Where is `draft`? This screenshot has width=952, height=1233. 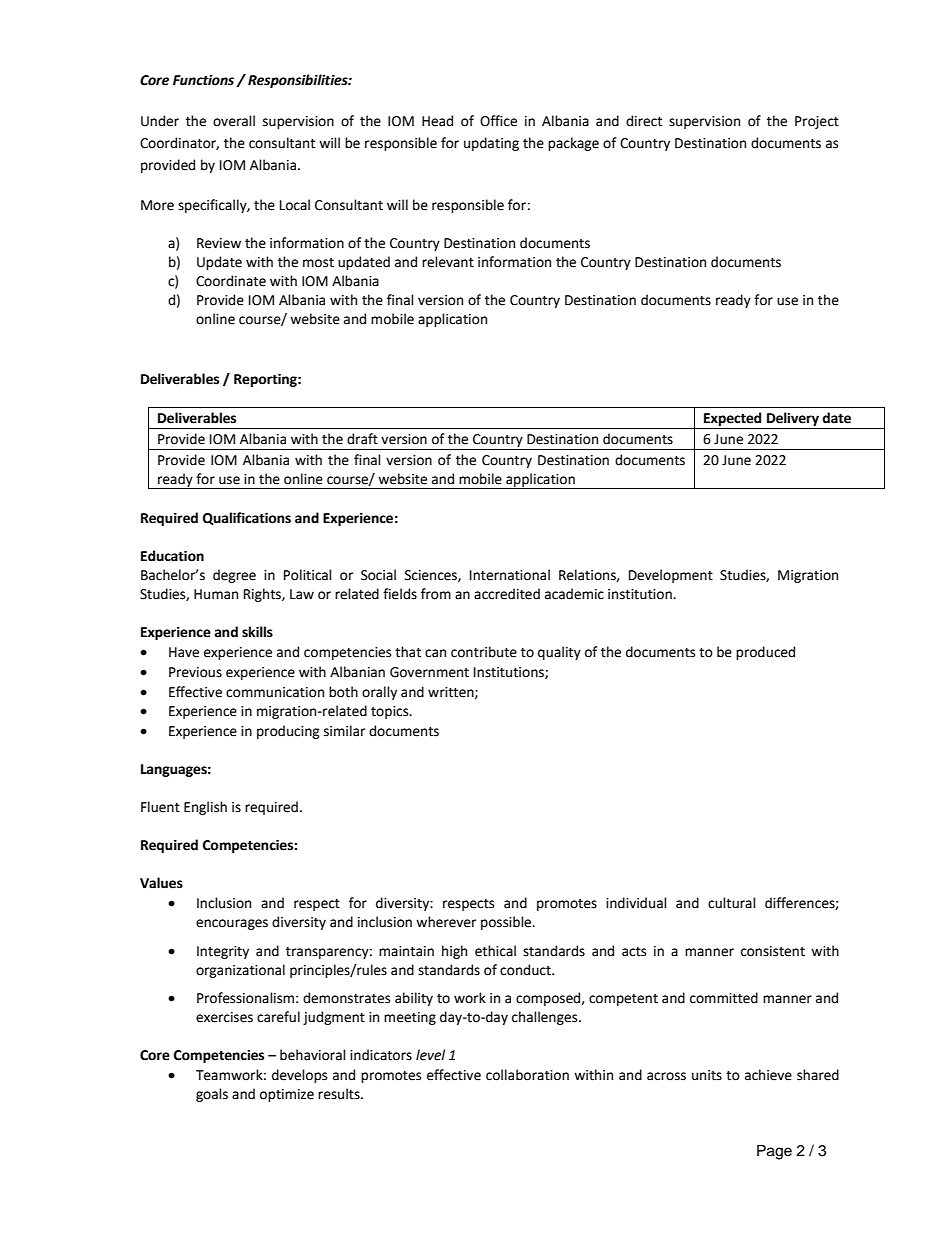 draft is located at coordinates (362, 439).
